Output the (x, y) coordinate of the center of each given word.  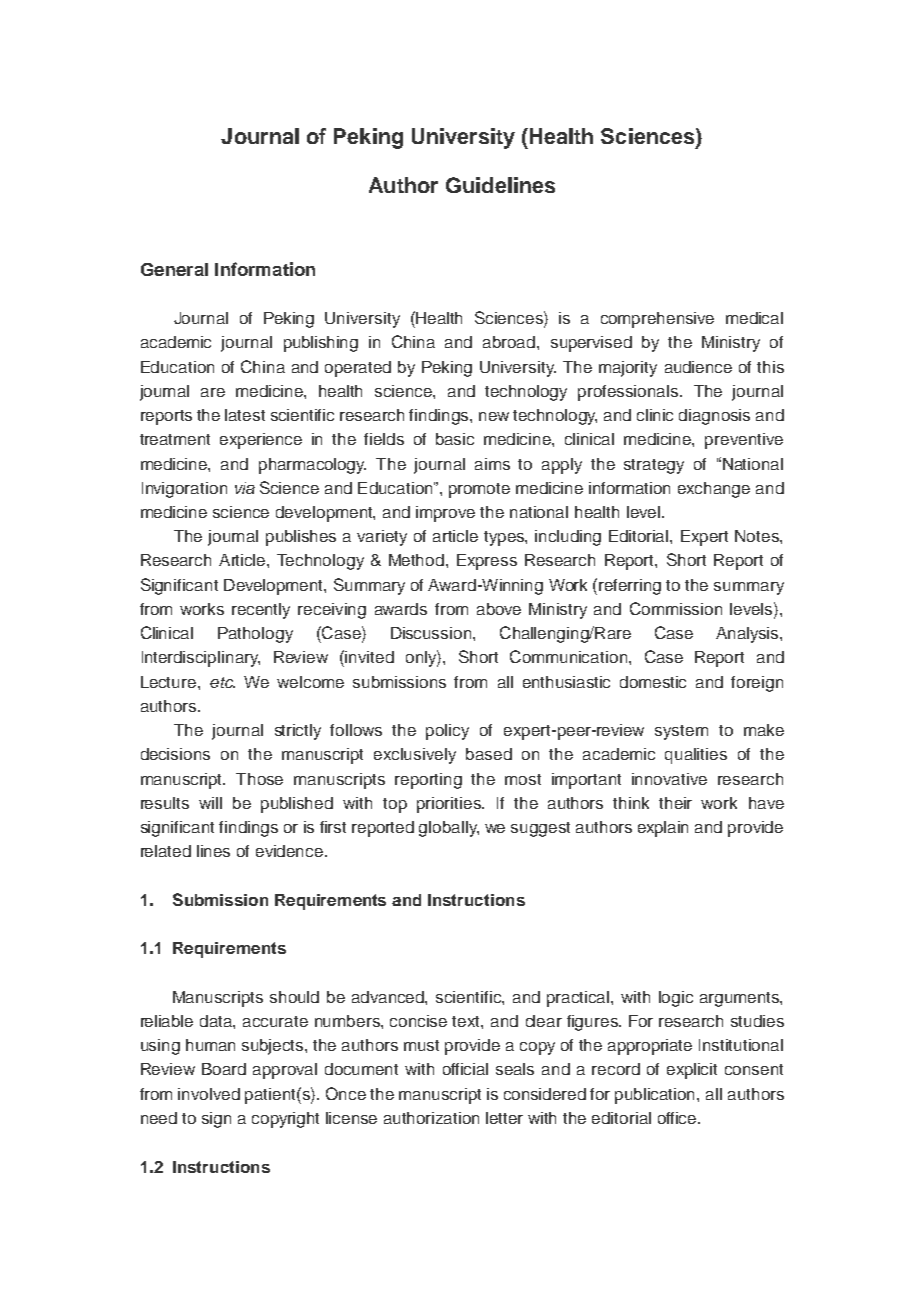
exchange (714, 490)
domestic (653, 682)
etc (222, 682)
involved (209, 1094)
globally (449, 829)
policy (447, 732)
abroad (509, 342)
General (174, 269)
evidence (291, 851)
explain (663, 829)
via (245, 488)
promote (479, 490)
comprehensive (657, 320)
